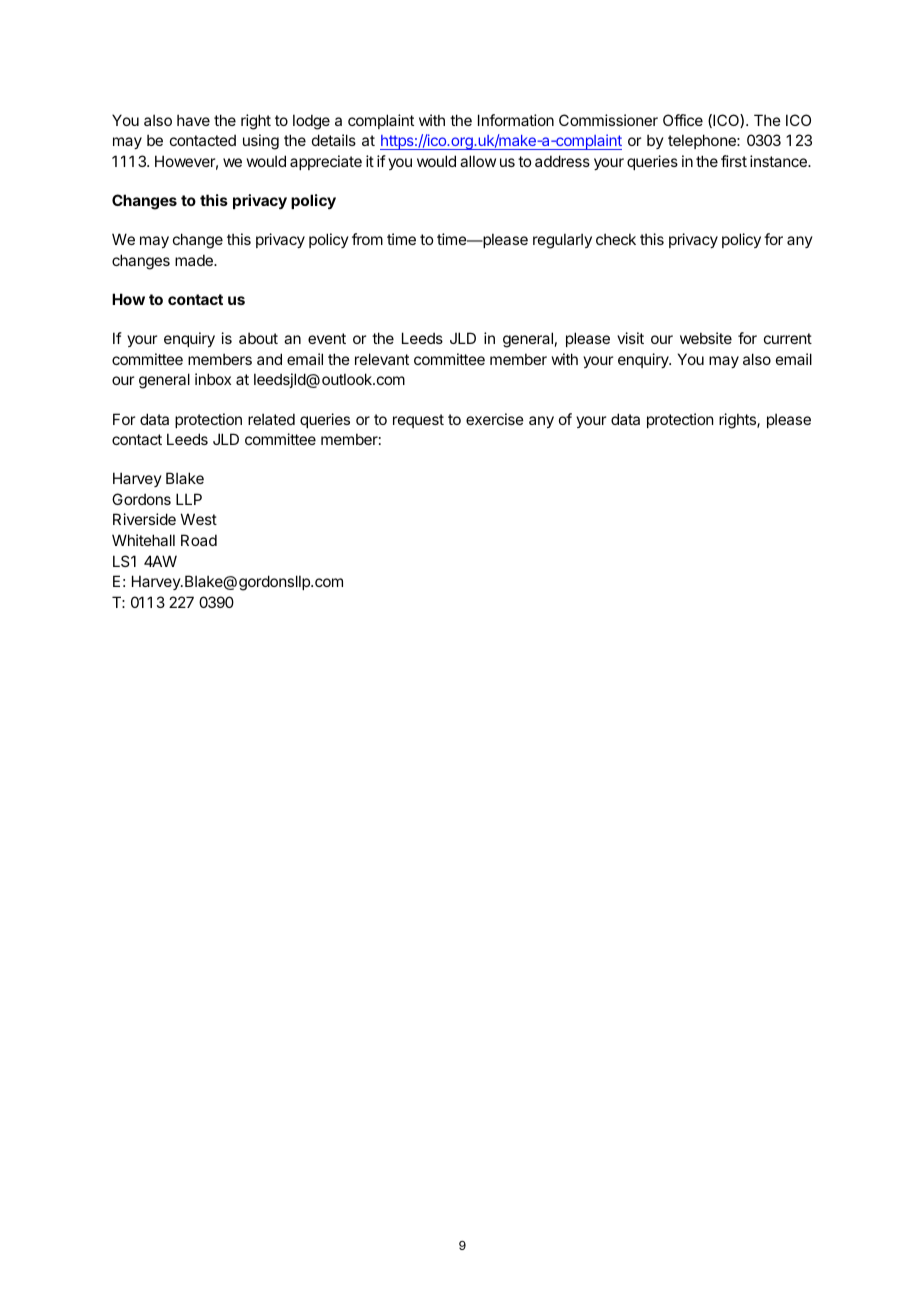  What do you see at coordinates (418, 421) in the screenshot?
I see `request` at bounding box center [418, 421].
